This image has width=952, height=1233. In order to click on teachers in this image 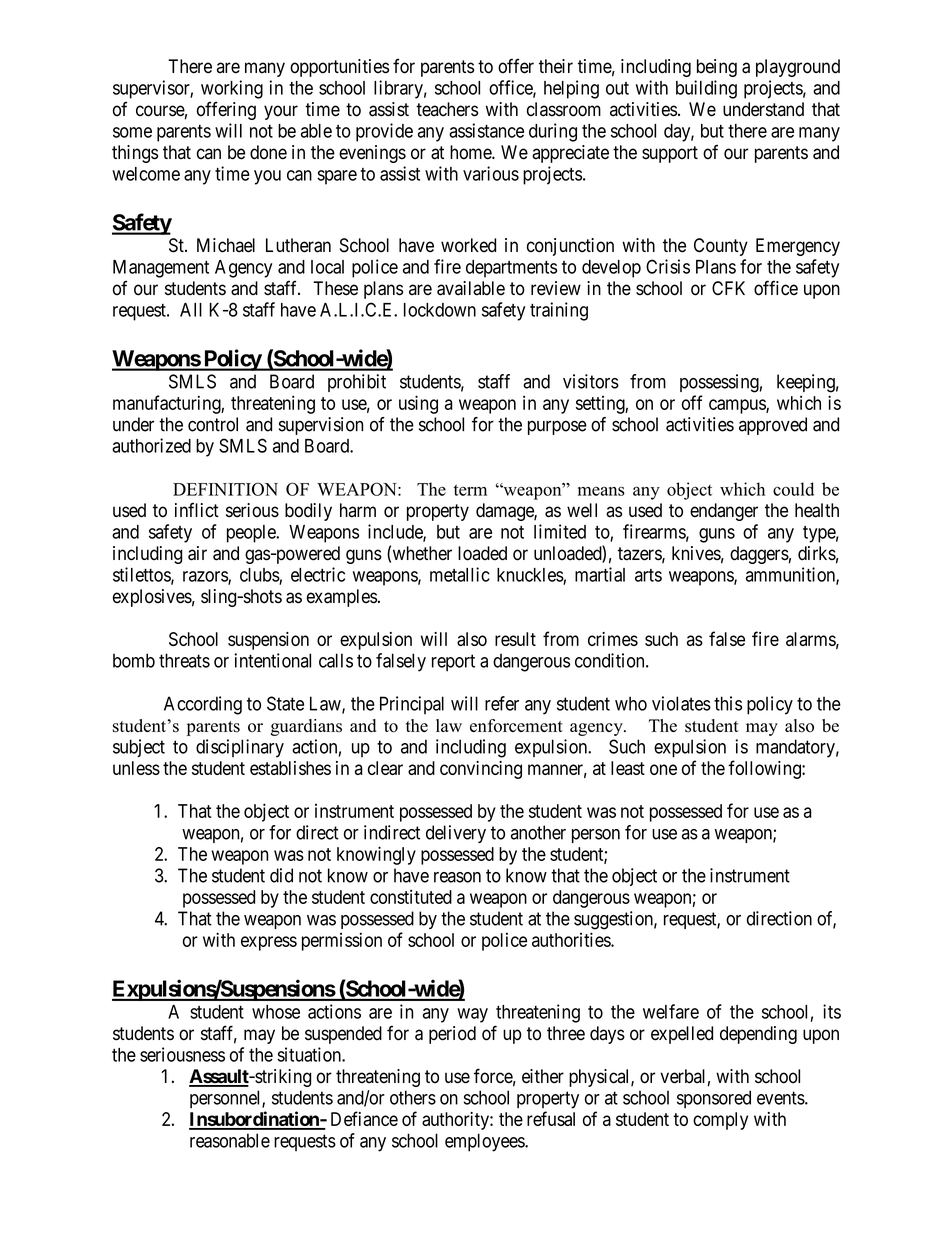, I will do `click(447, 109)`.
